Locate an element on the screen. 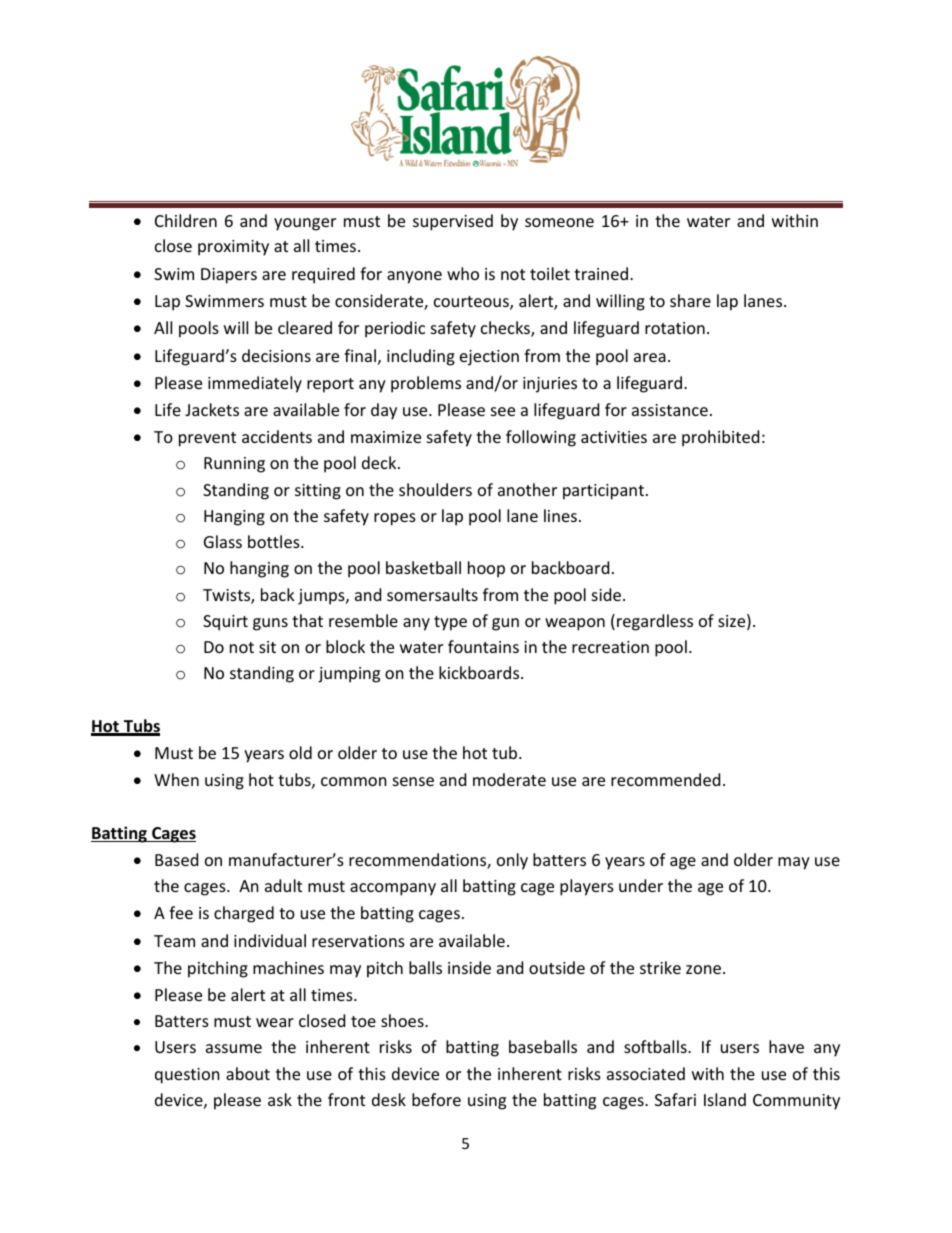  type is located at coordinates (450, 623).
